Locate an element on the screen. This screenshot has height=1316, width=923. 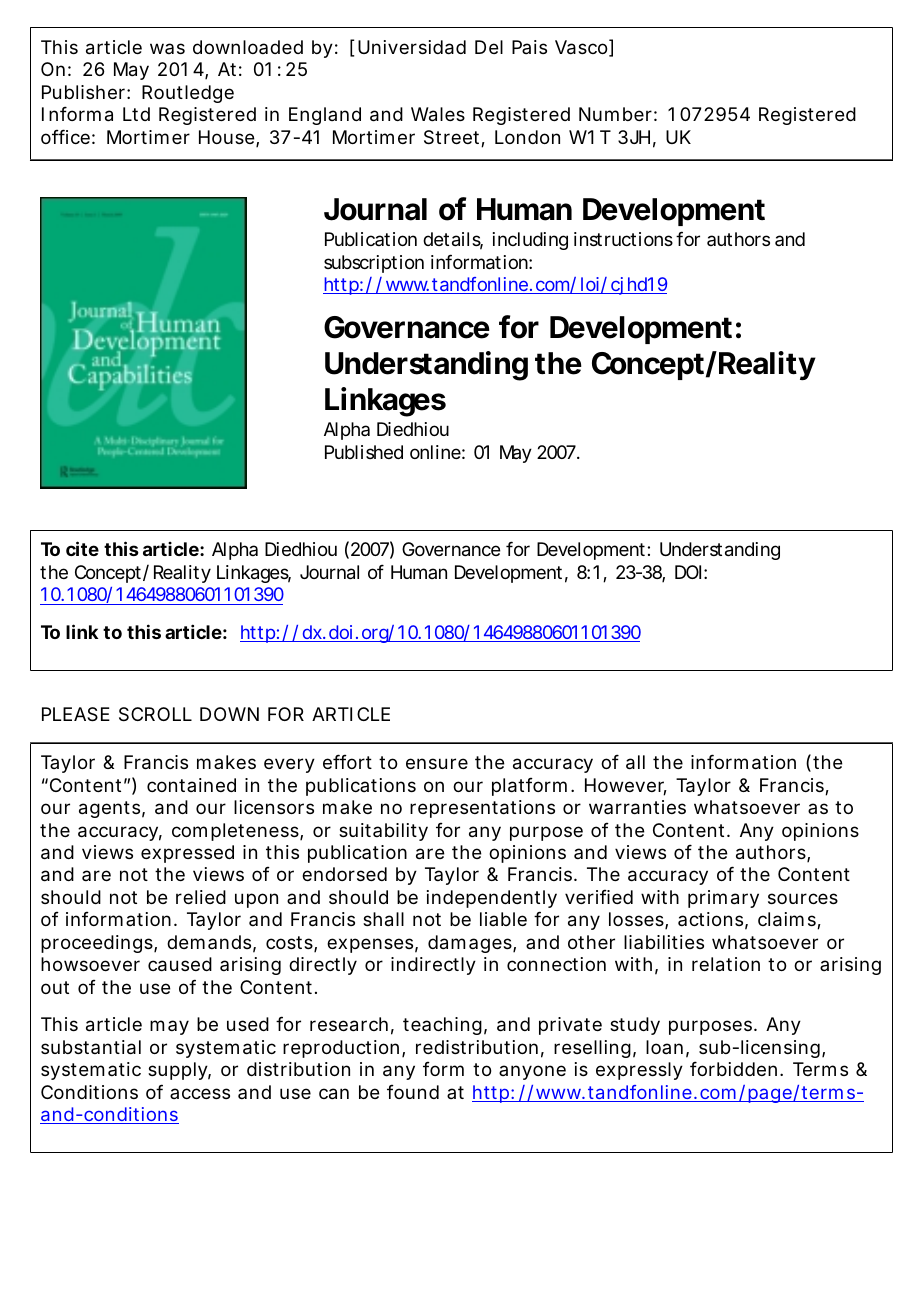
However is located at coordinates (626, 786).
